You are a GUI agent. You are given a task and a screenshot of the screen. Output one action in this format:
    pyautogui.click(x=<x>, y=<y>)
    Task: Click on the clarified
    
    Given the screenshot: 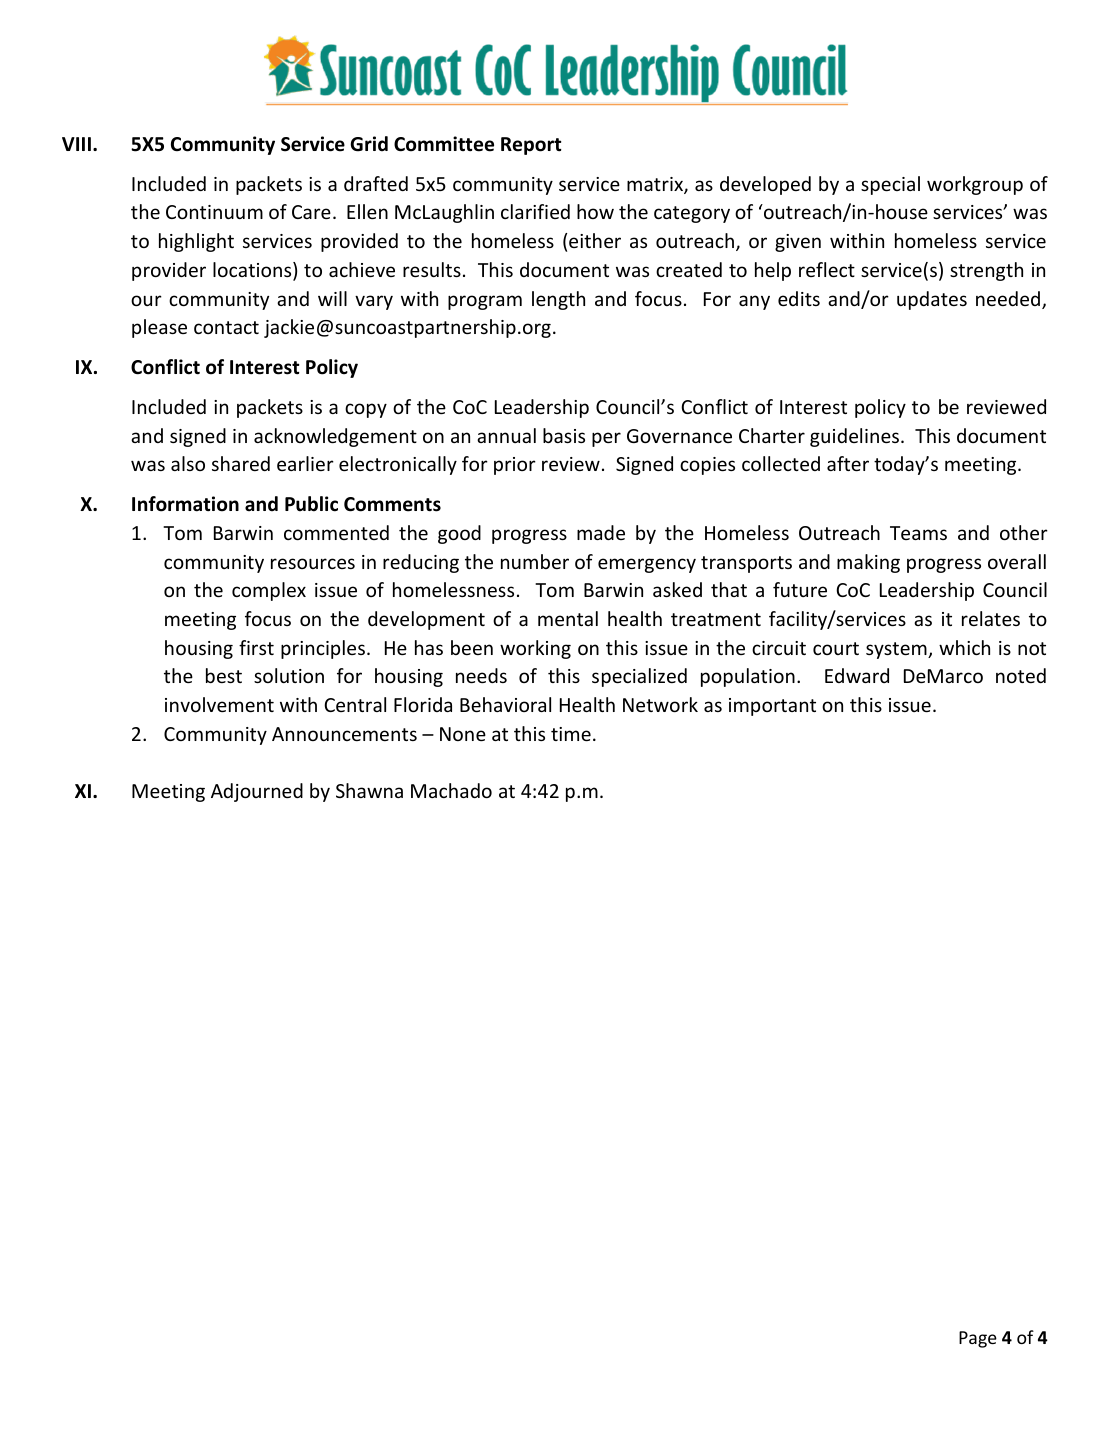 What is the action you would take?
    pyautogui.click(x=535, y=211)
